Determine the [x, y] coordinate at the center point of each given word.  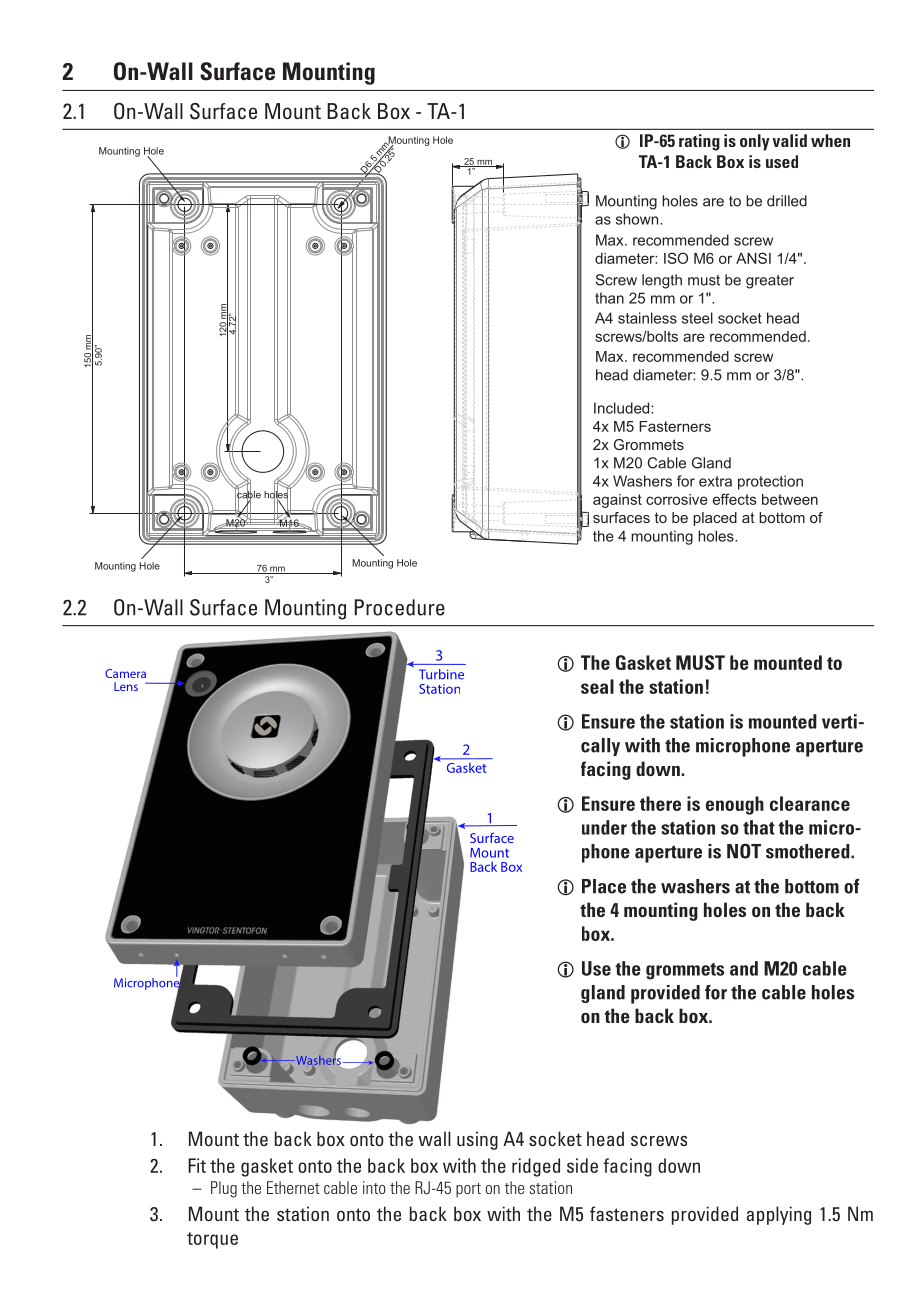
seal [597, 686]
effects [735, 499]
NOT [744, 851]
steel [697, 318]
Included [623, 408]
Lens [126, 686]
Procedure [400, 607]
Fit [197, 1165]
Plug [224, 1189]
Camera [125, 673]
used [782, 161]
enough [735, 805]
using [477, 1140]
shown [638, 219]
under [604, 827]
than [609, 298]
